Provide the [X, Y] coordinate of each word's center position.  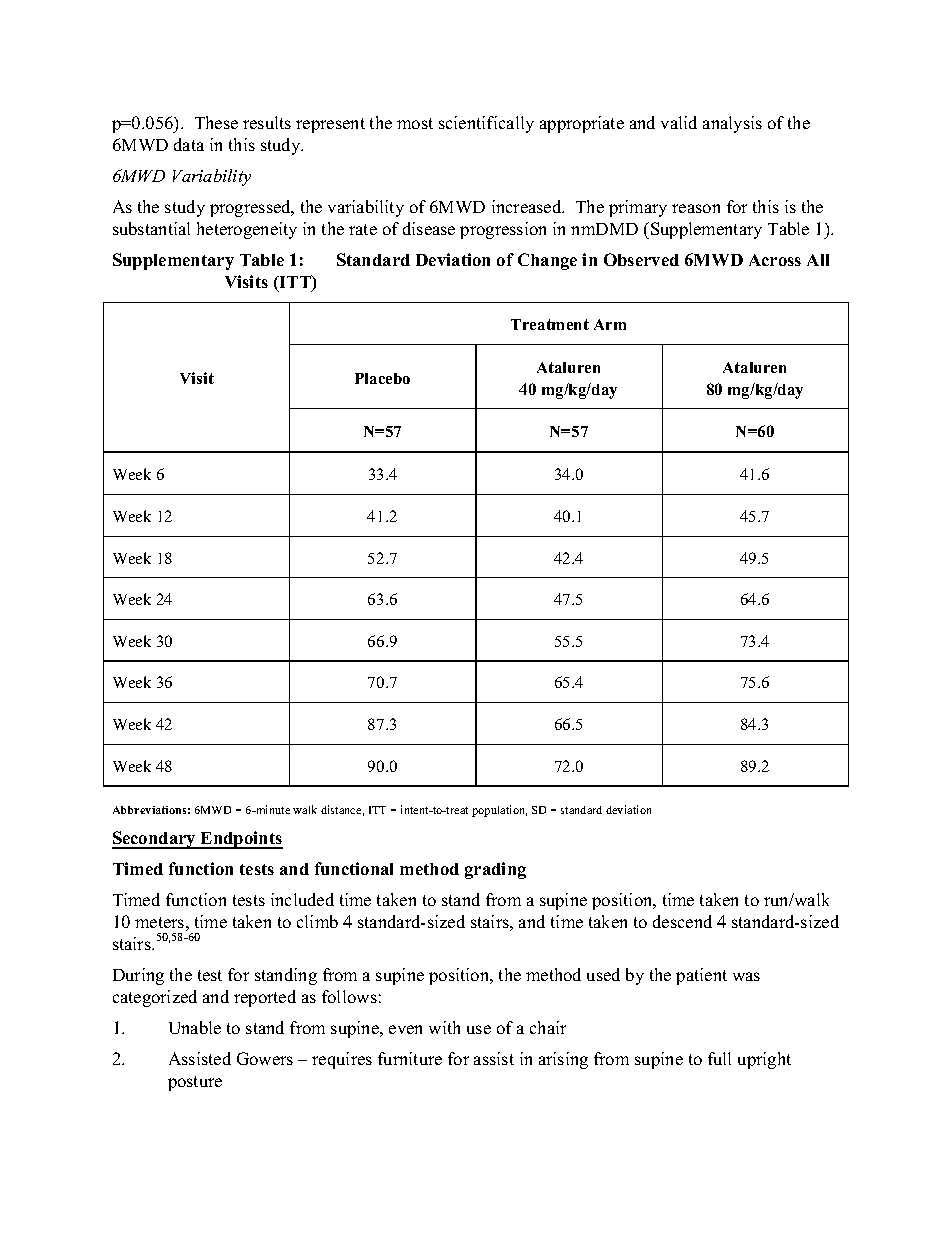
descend [682, 921]
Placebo [382, 378]
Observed [641, 259]
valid [679, 122]
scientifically [486, 124]
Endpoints [241, 840]
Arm [610, 324]
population [499, 811]
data [189, 144]
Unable [195, 1027]
